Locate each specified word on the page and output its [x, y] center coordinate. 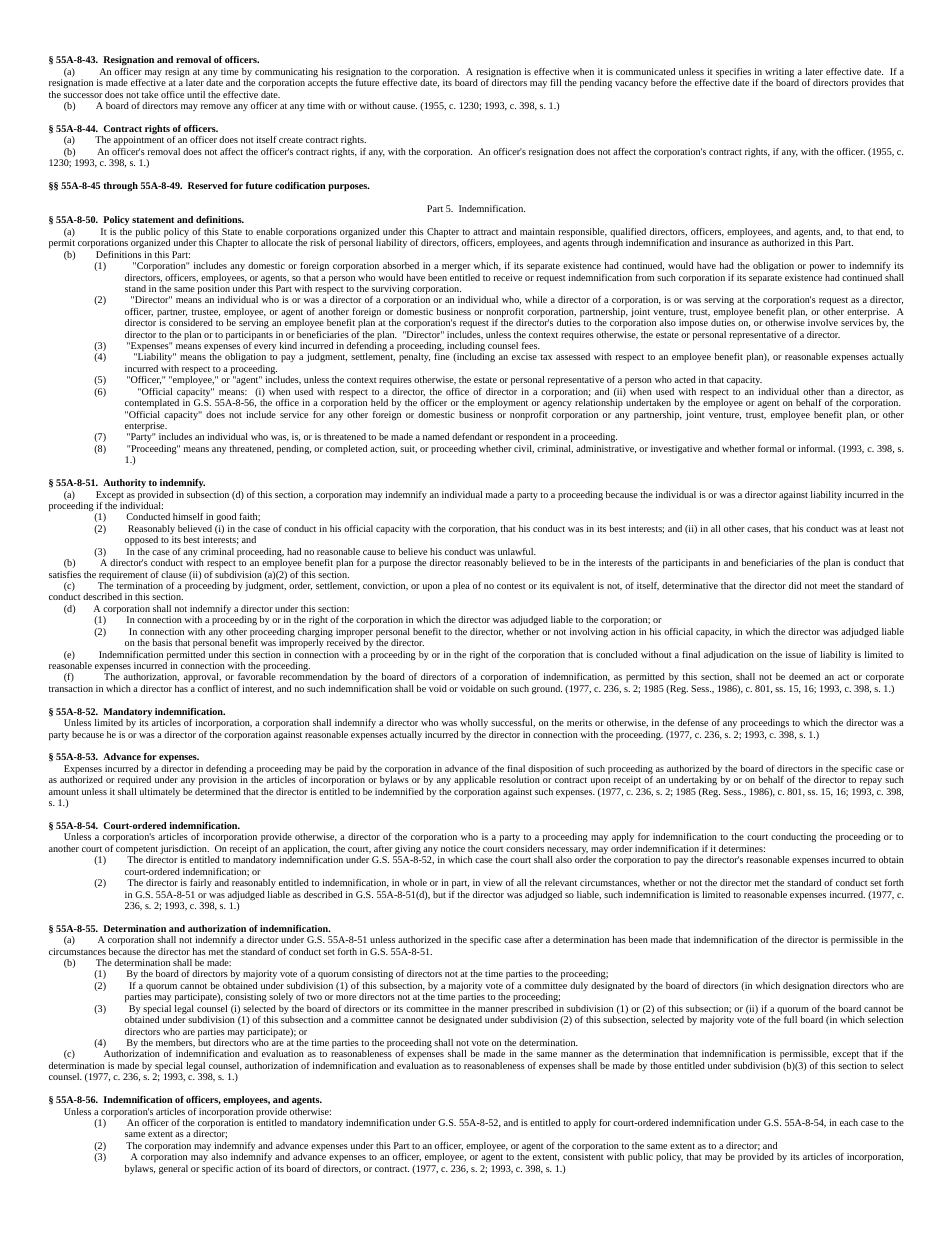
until [196, 94]
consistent [583, 1156]
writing [779, 74]
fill [555, 82]
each [849, 1122]
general [173, 1169]
